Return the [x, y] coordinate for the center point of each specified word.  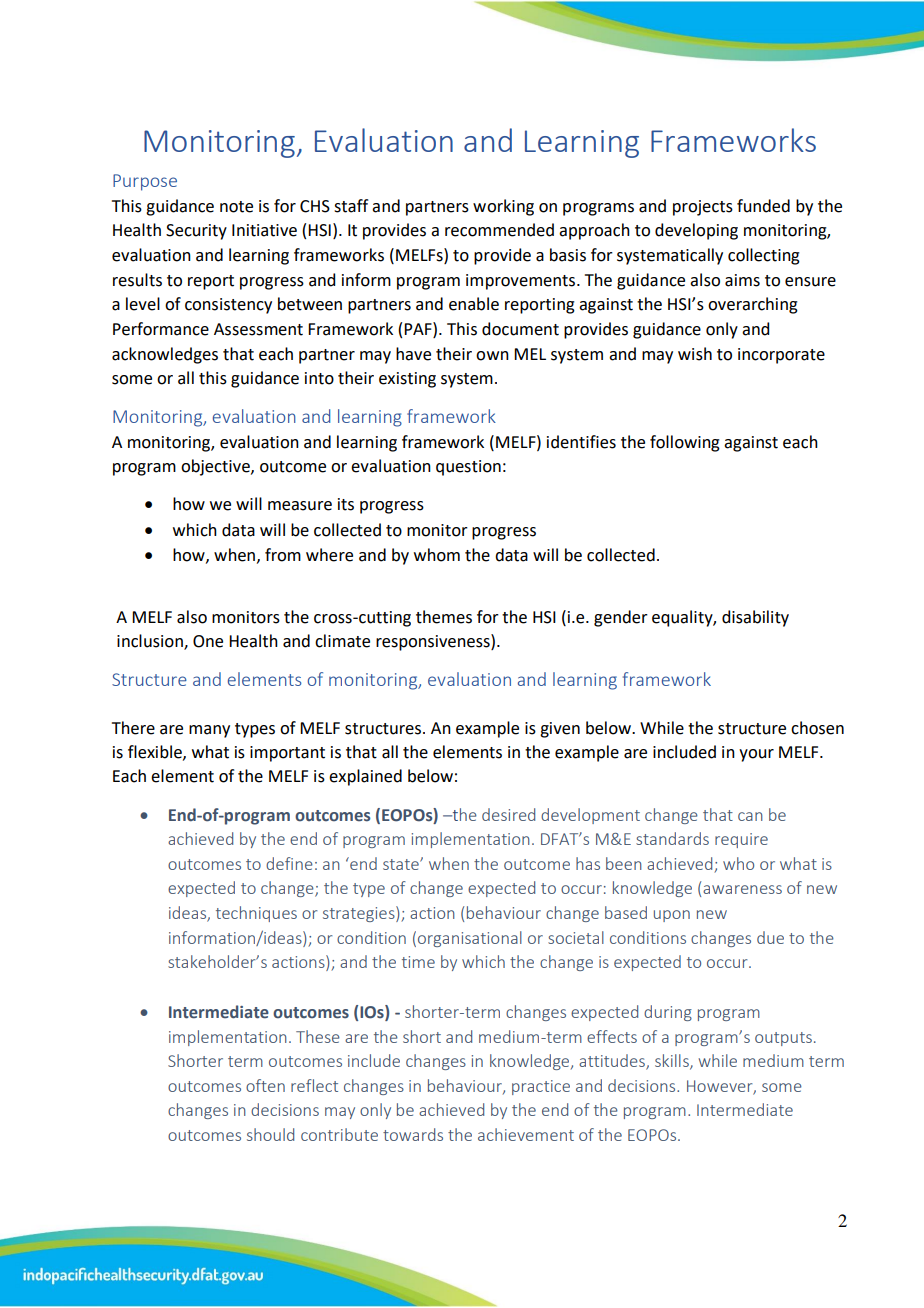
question [468, 468]
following [685, 443]
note [236, 207]
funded [763, 206]
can [750, 816]
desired [508, 814]
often [265, 1085]
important [287, 754]
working [503, 207]
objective [216, 467]
